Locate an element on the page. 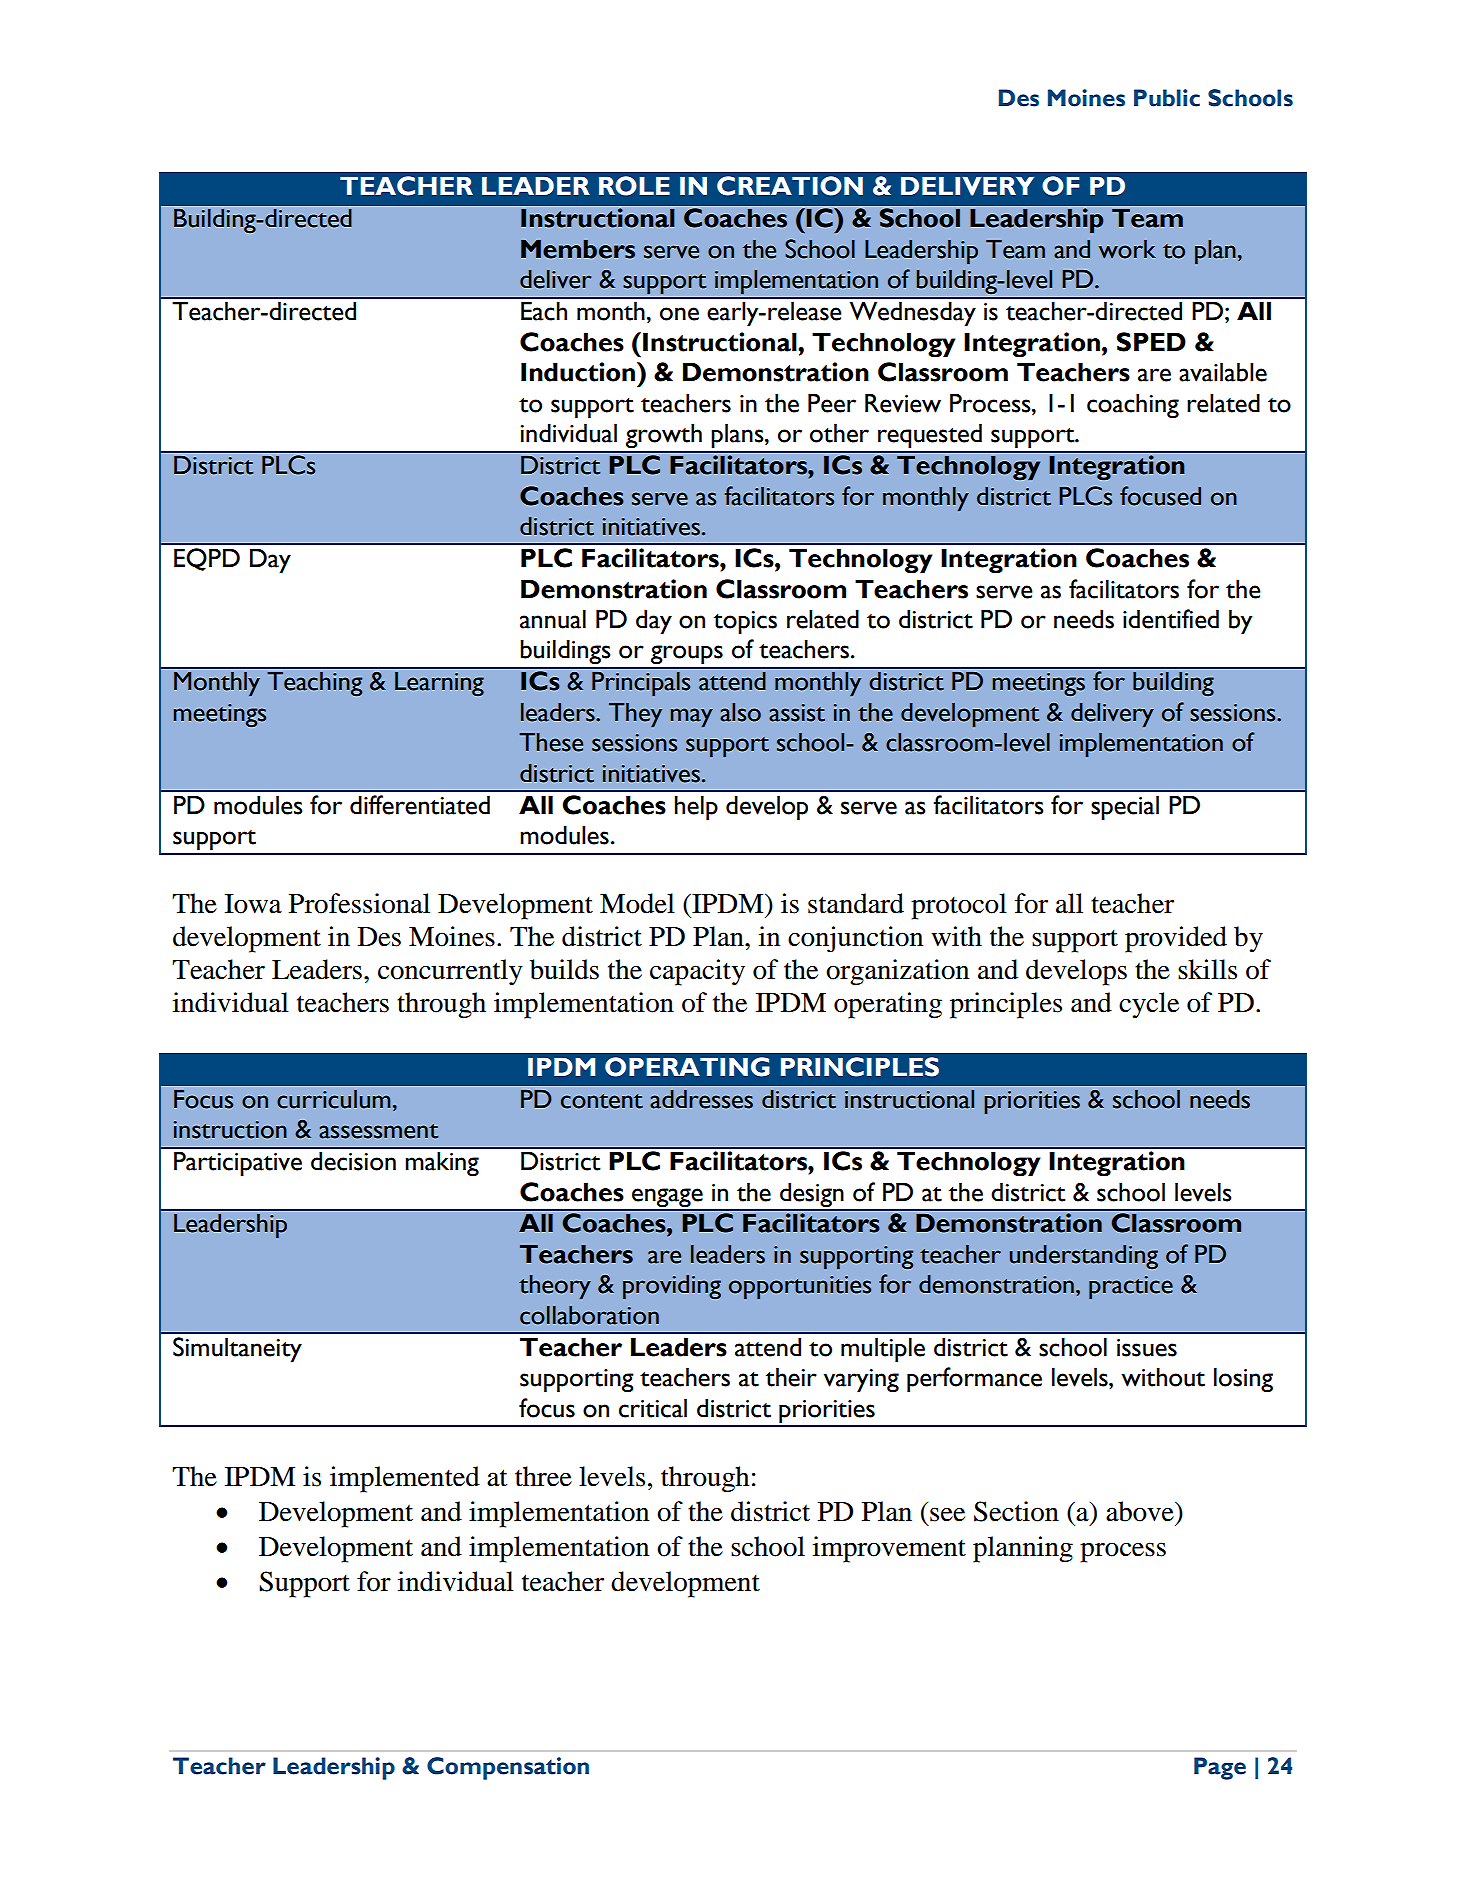 Image resolution: width=1466 pixels, height=1897 pixels. Public is located at coordinates (1167, 98).
